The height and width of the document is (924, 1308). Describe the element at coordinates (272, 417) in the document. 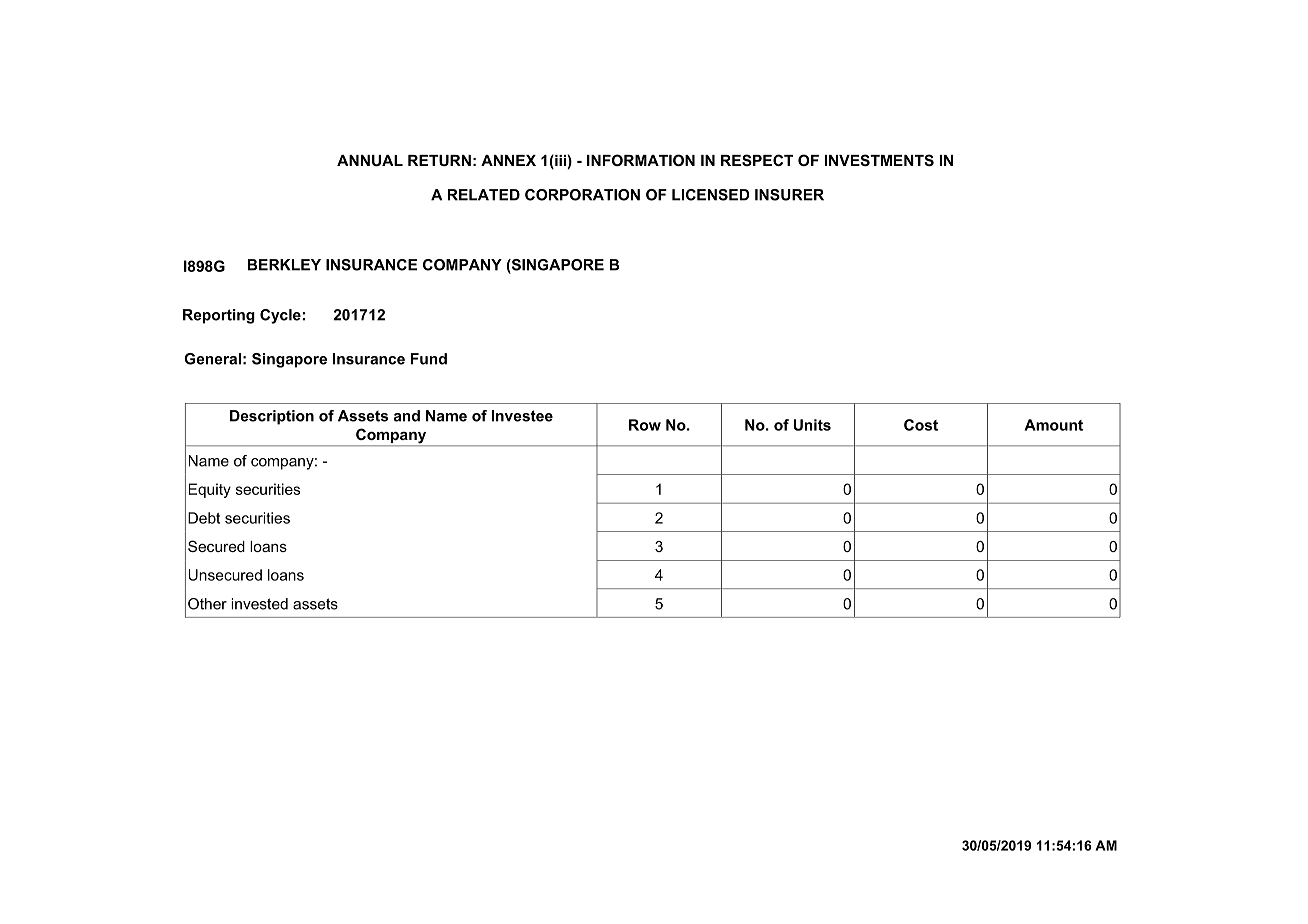

I see `Description` at that location.
